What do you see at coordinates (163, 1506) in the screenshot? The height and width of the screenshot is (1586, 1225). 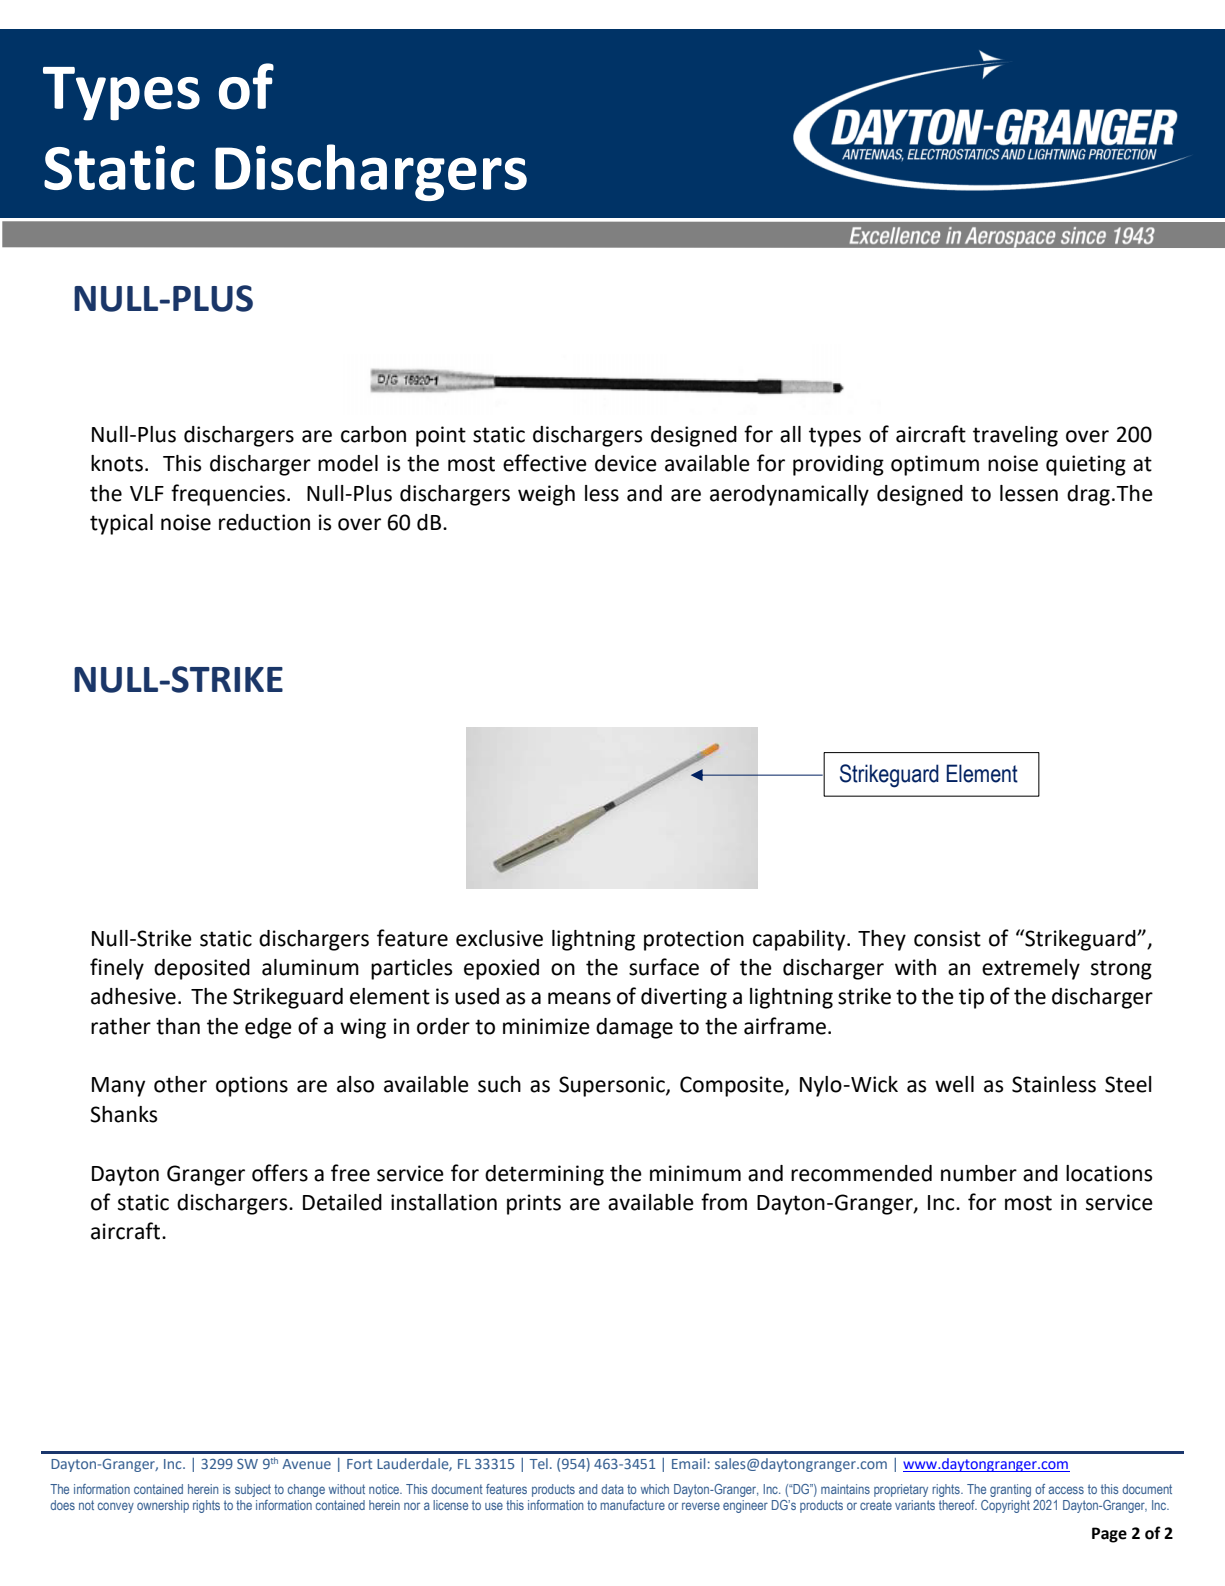 I see `ownership` at bounding box center [163, 1506].
